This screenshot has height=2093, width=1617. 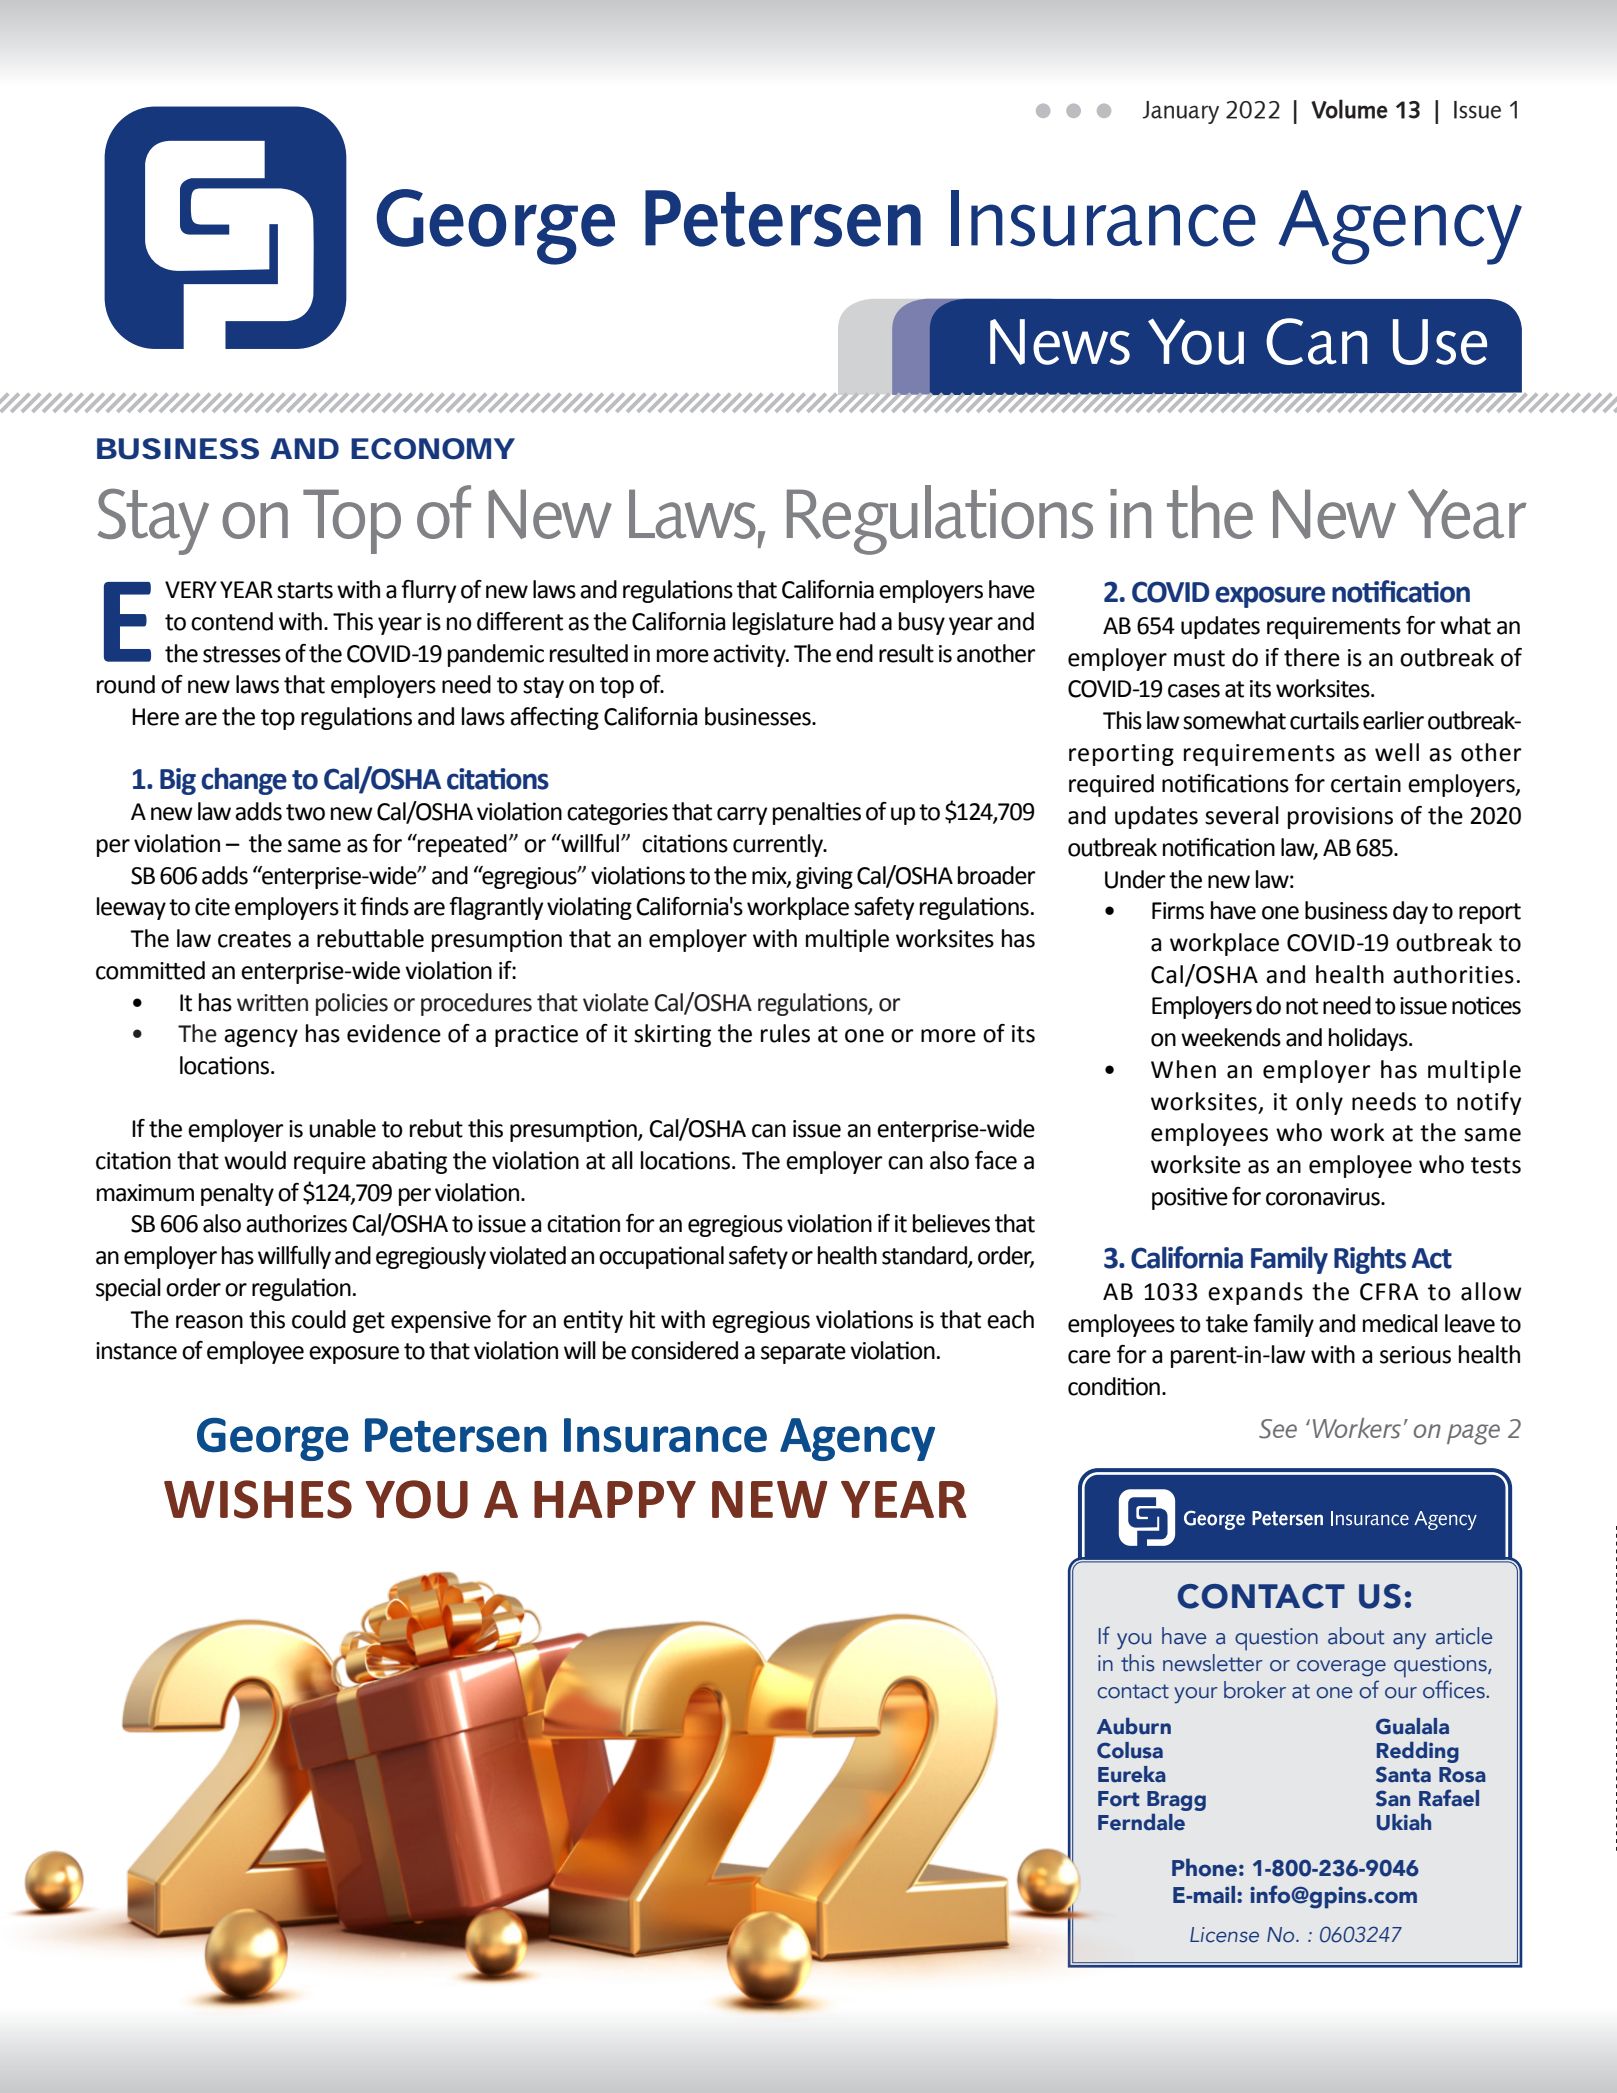 I want to click on starts, so click(x=305, y=590).
